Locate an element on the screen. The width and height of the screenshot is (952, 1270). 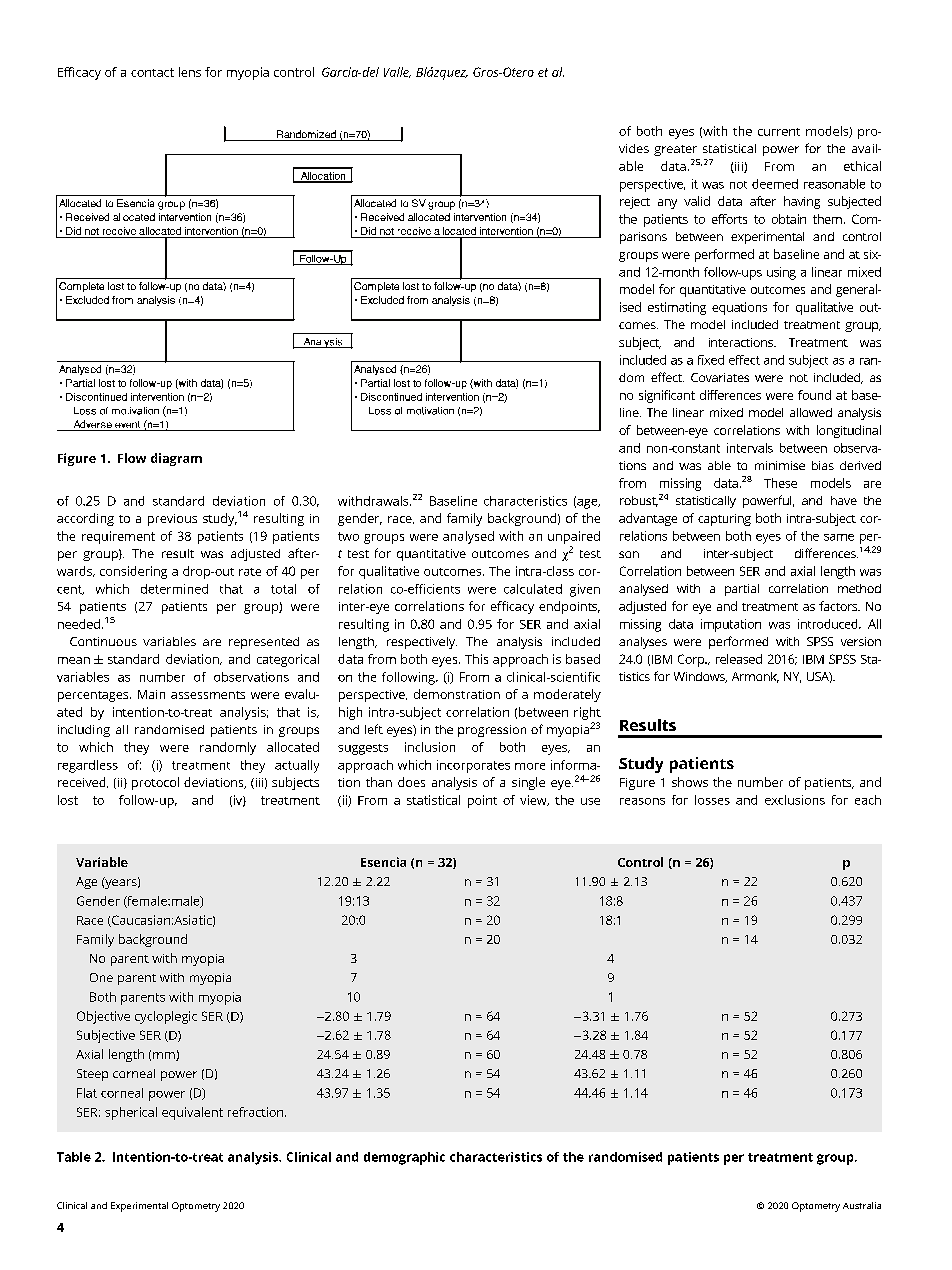
diagram is located at coordinates (176, 459).
